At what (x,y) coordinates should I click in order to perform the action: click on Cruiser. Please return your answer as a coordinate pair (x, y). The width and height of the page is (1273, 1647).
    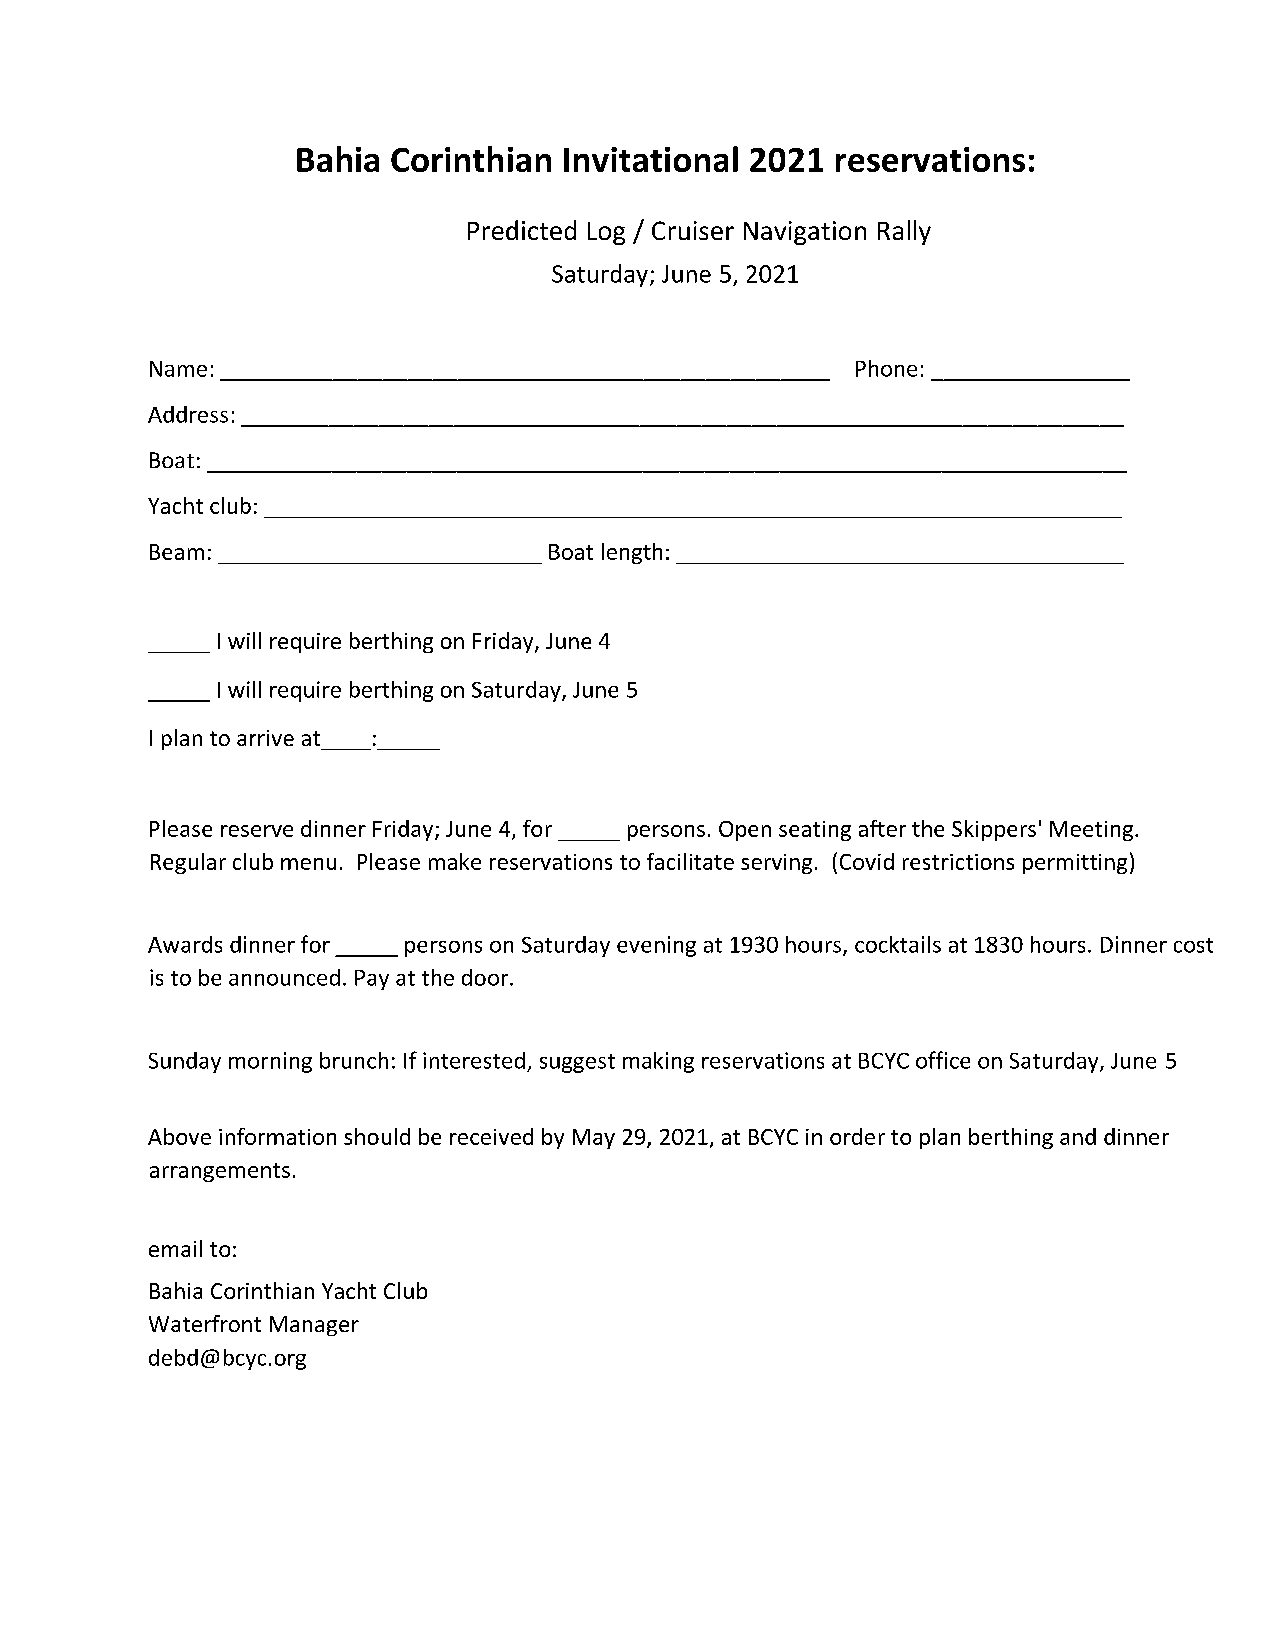
    Looking at the image, I should click on (693, 230).
